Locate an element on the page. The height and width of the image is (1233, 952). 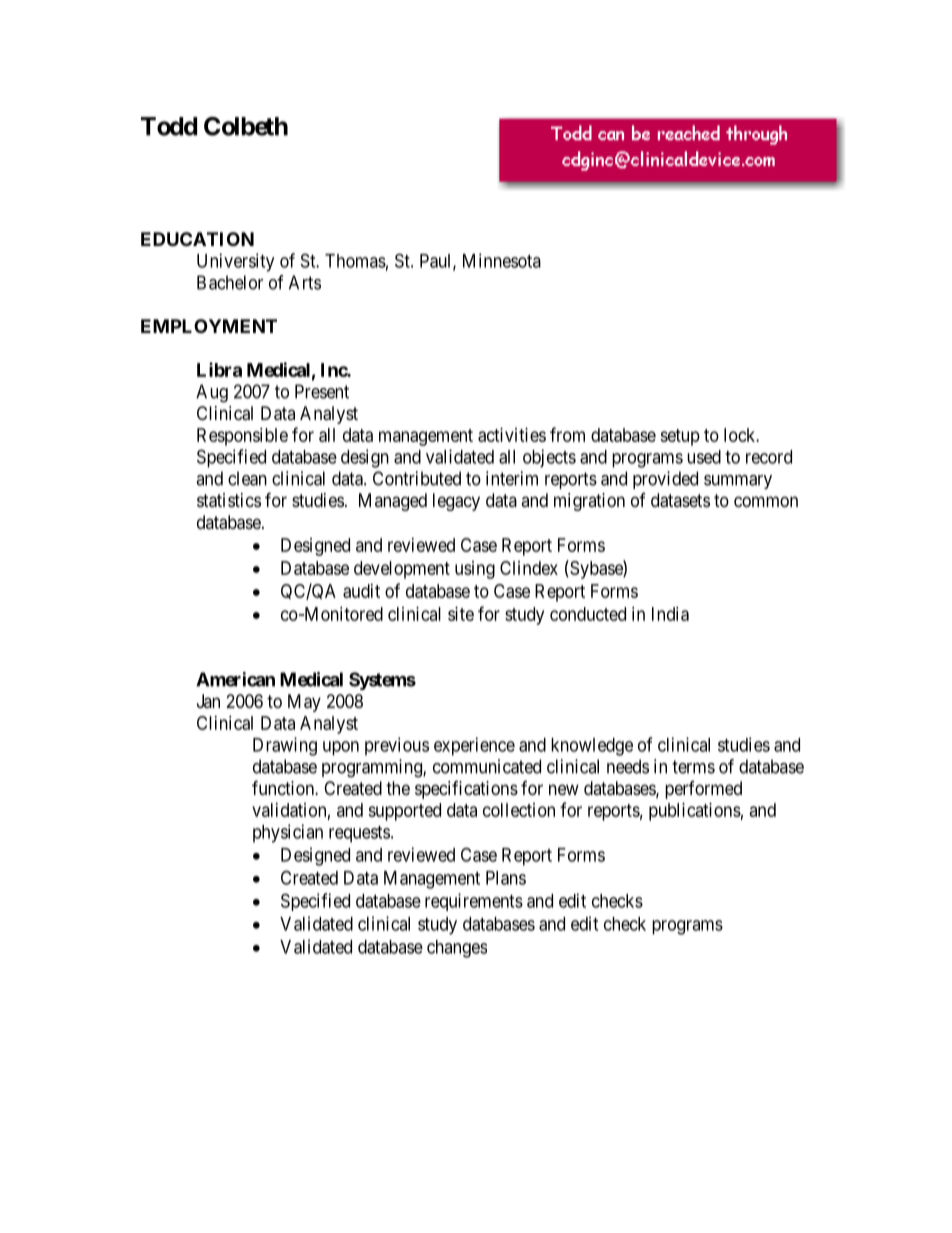
common is located at coordinates (766, 501).
